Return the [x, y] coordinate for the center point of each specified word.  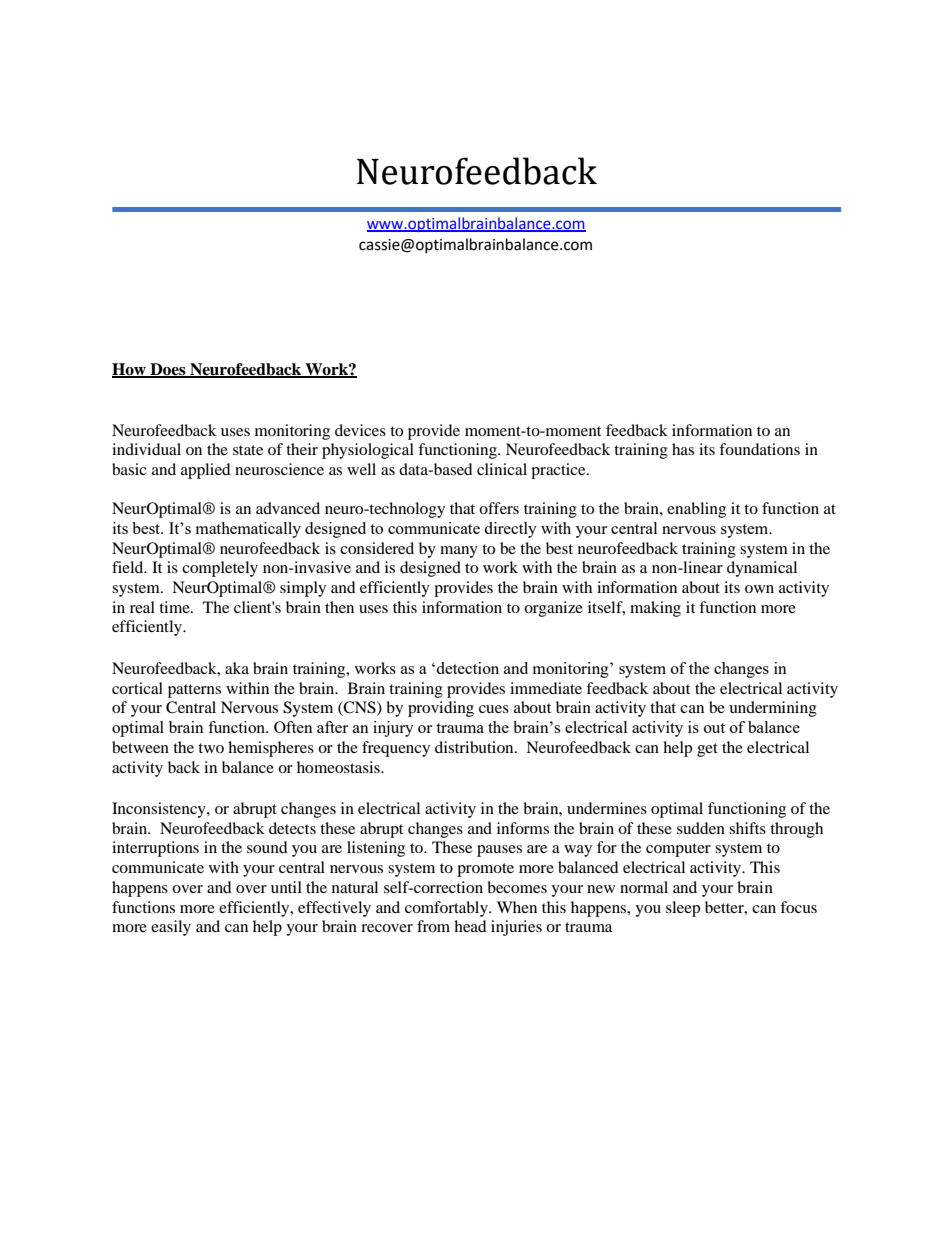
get [707, 750]
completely [220, 569]
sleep [683, 909]
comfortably [447, 909]
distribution [475, 747]
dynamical [762, 569]
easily [171, 928]
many [459, 552]
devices [360, 430]
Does [168, 370]
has [683, 449]
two [211, 748]
